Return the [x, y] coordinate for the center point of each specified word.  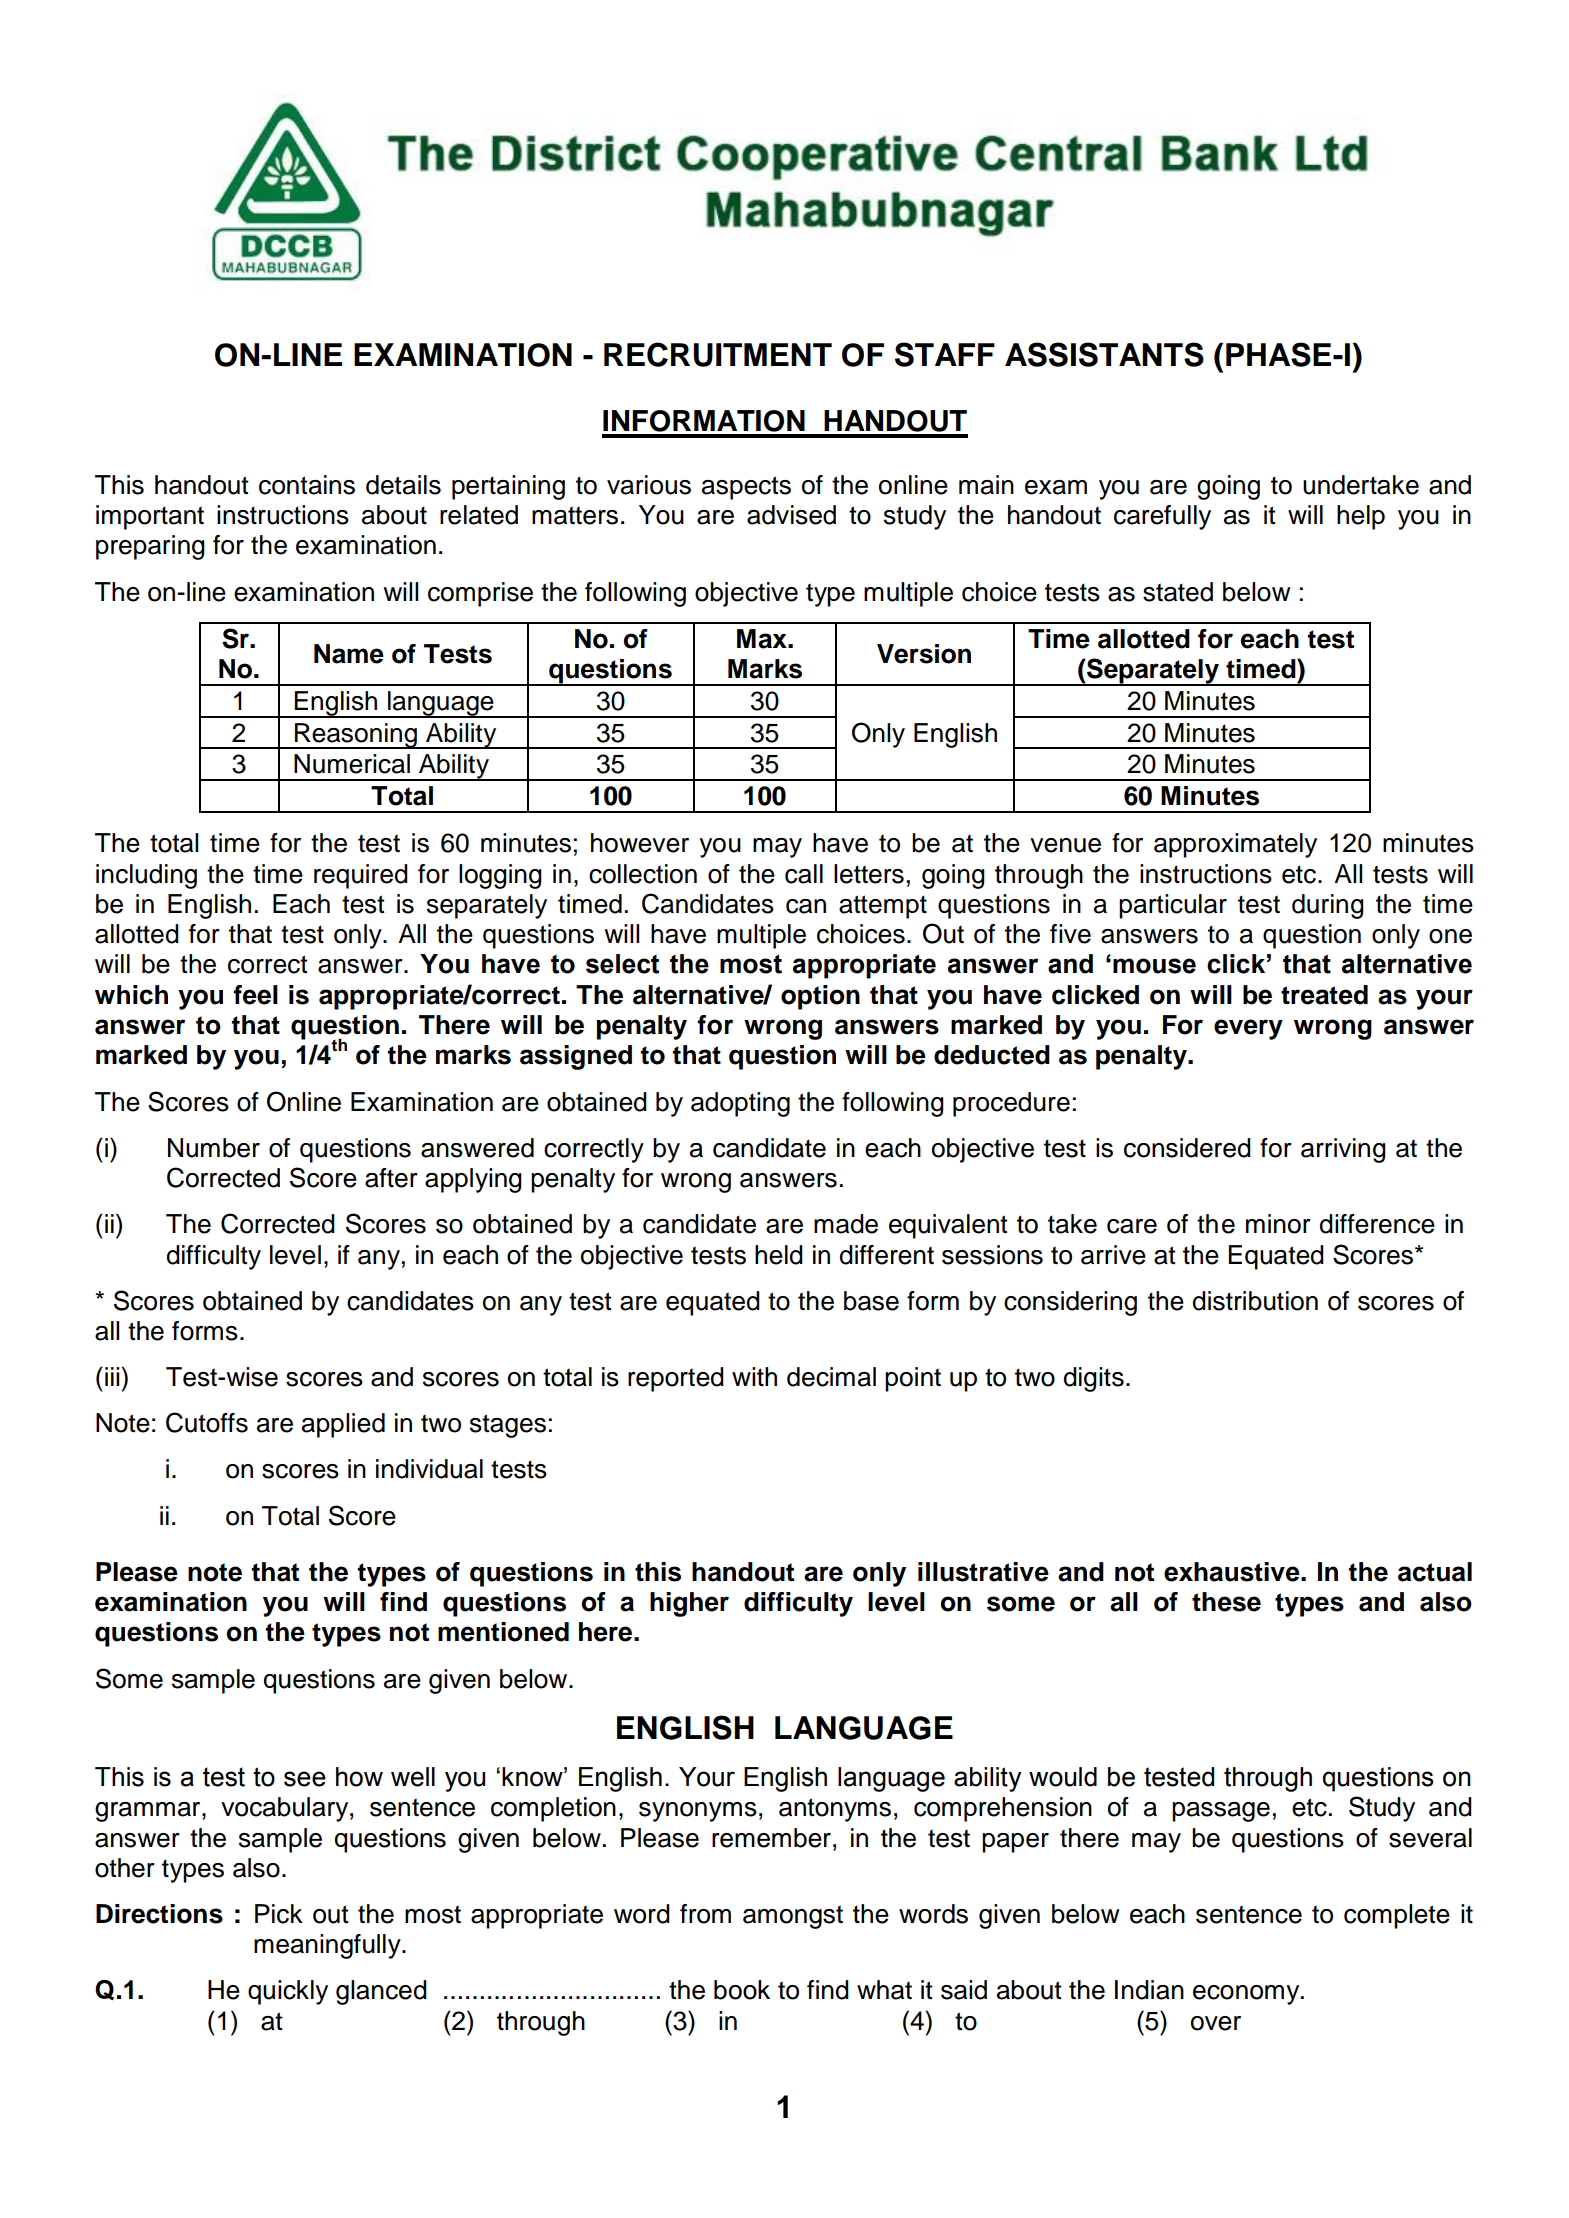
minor [1278, 1224]
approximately [1235, 845]
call [804, 874]
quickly [288, 1992]
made [846, 1224]
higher [689, 1604]
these [1226, 1602]
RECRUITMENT [718, 354]
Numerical [352, 764]
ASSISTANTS [1104, 354]
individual [429, 1469]
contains [307, 485]
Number [214, 1148]
